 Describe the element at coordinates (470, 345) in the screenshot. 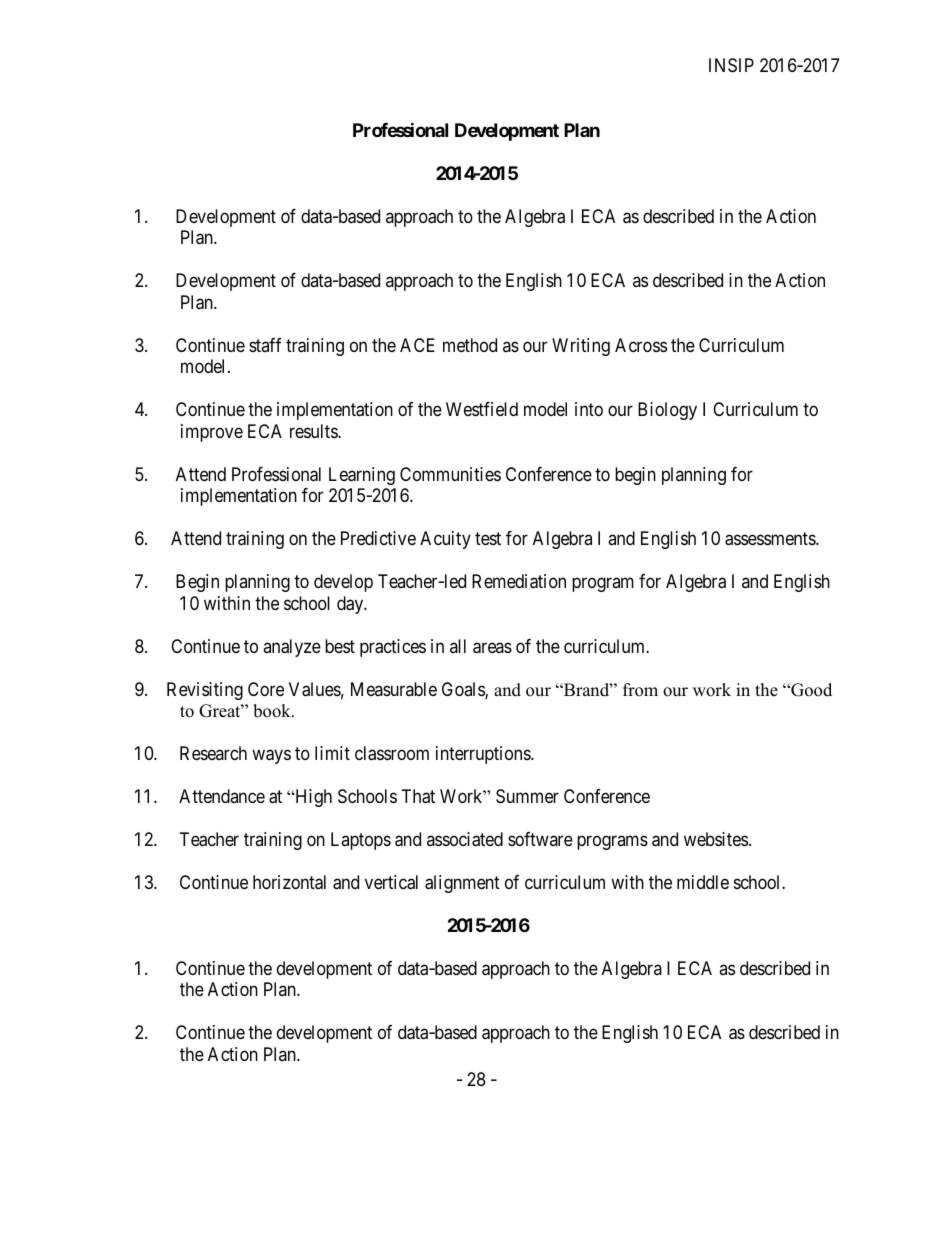

I see `method` at that location.
